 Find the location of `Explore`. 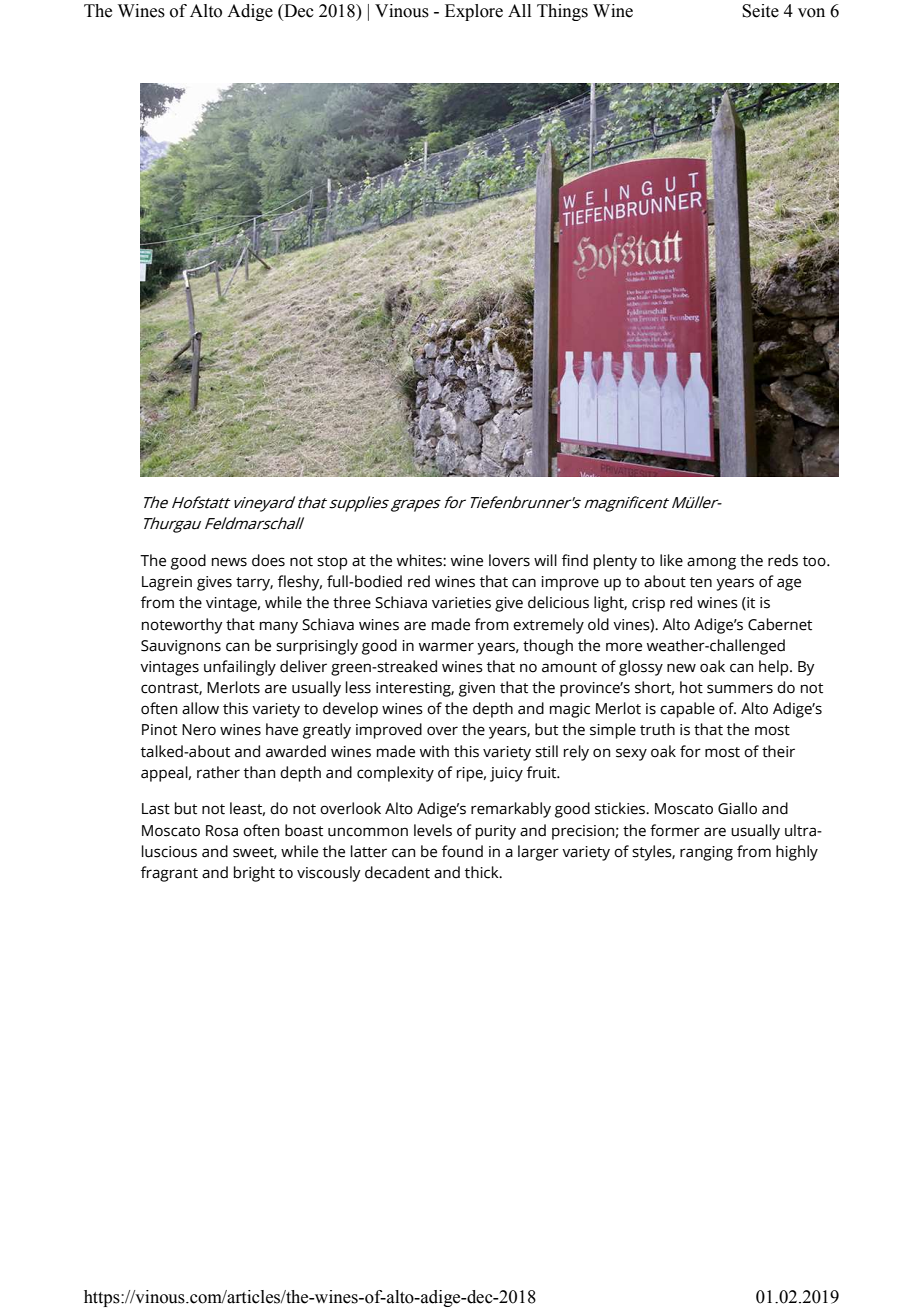

Explore is located at coordinates (474, 12).
